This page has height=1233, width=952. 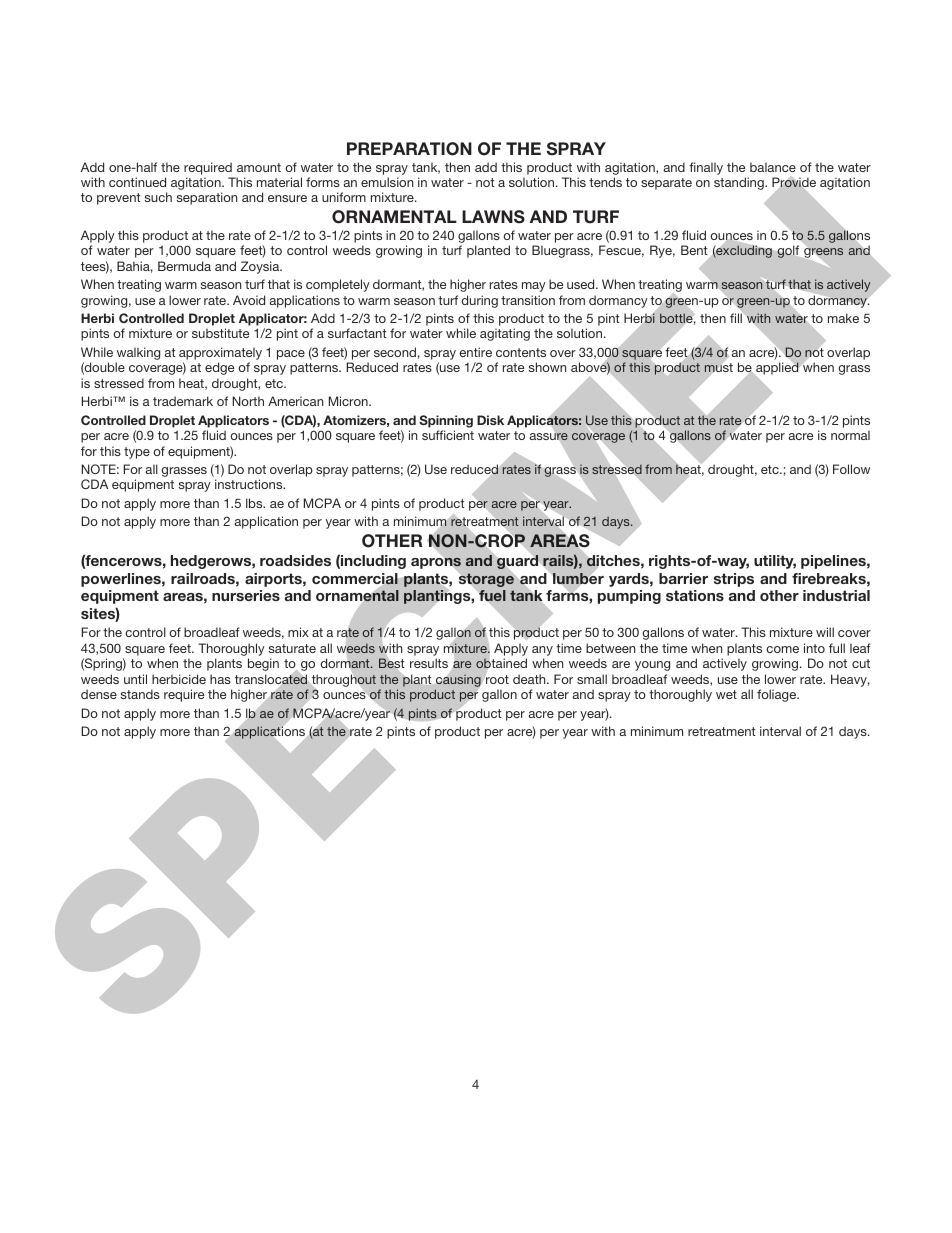 I want to click on pumping, so click(x=629, y=597).
